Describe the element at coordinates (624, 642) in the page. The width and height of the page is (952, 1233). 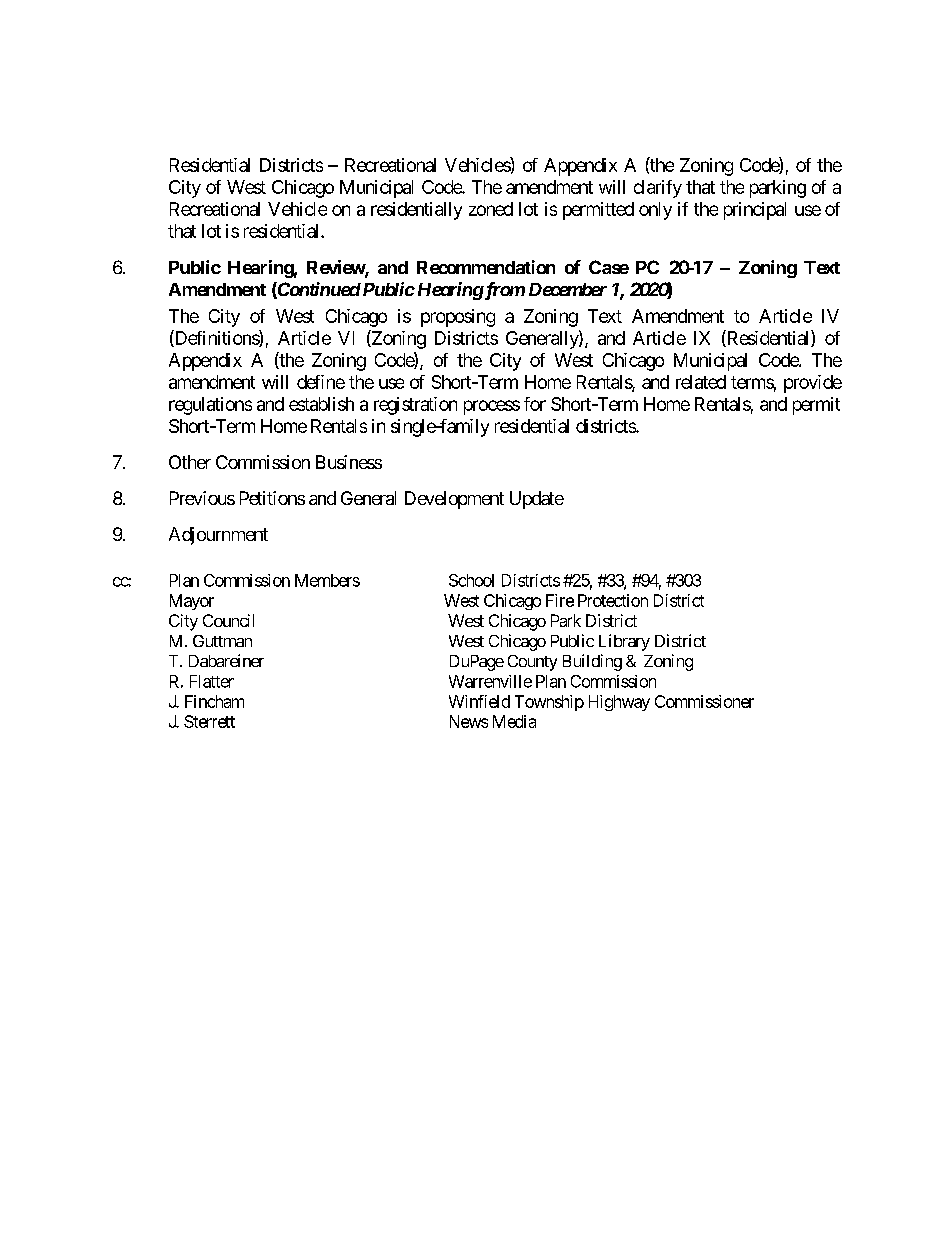
I see `Library` at that location.
